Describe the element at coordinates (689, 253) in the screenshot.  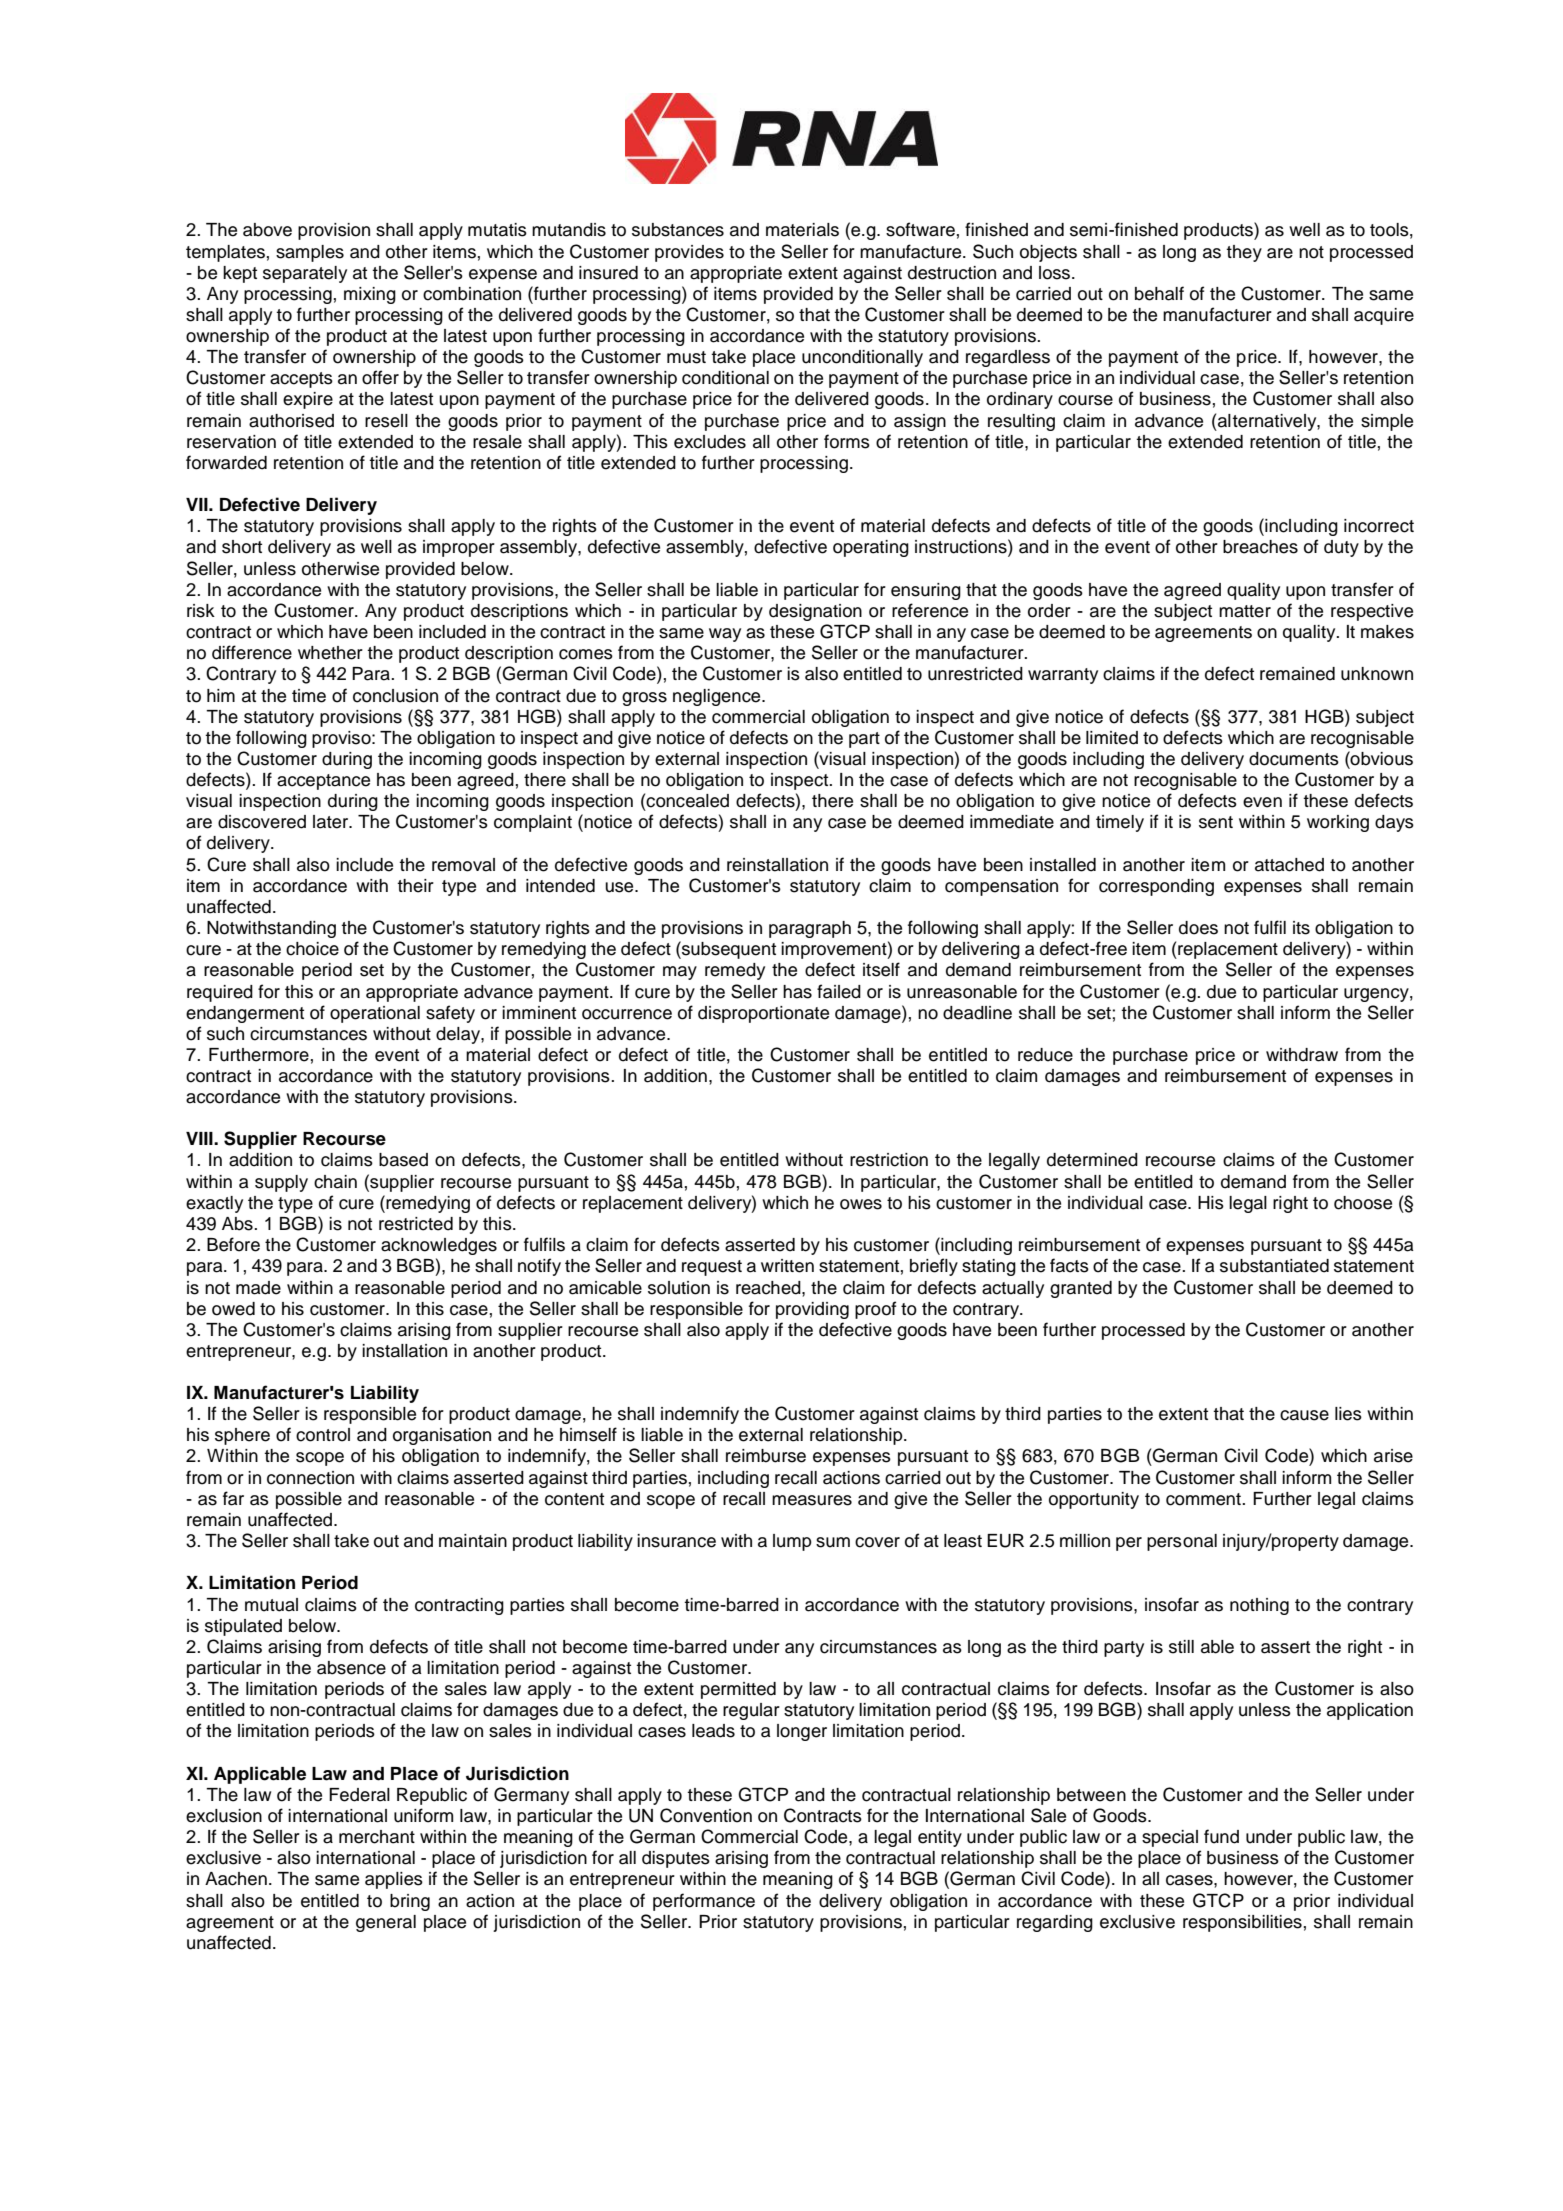
I see `provides` at that location.
